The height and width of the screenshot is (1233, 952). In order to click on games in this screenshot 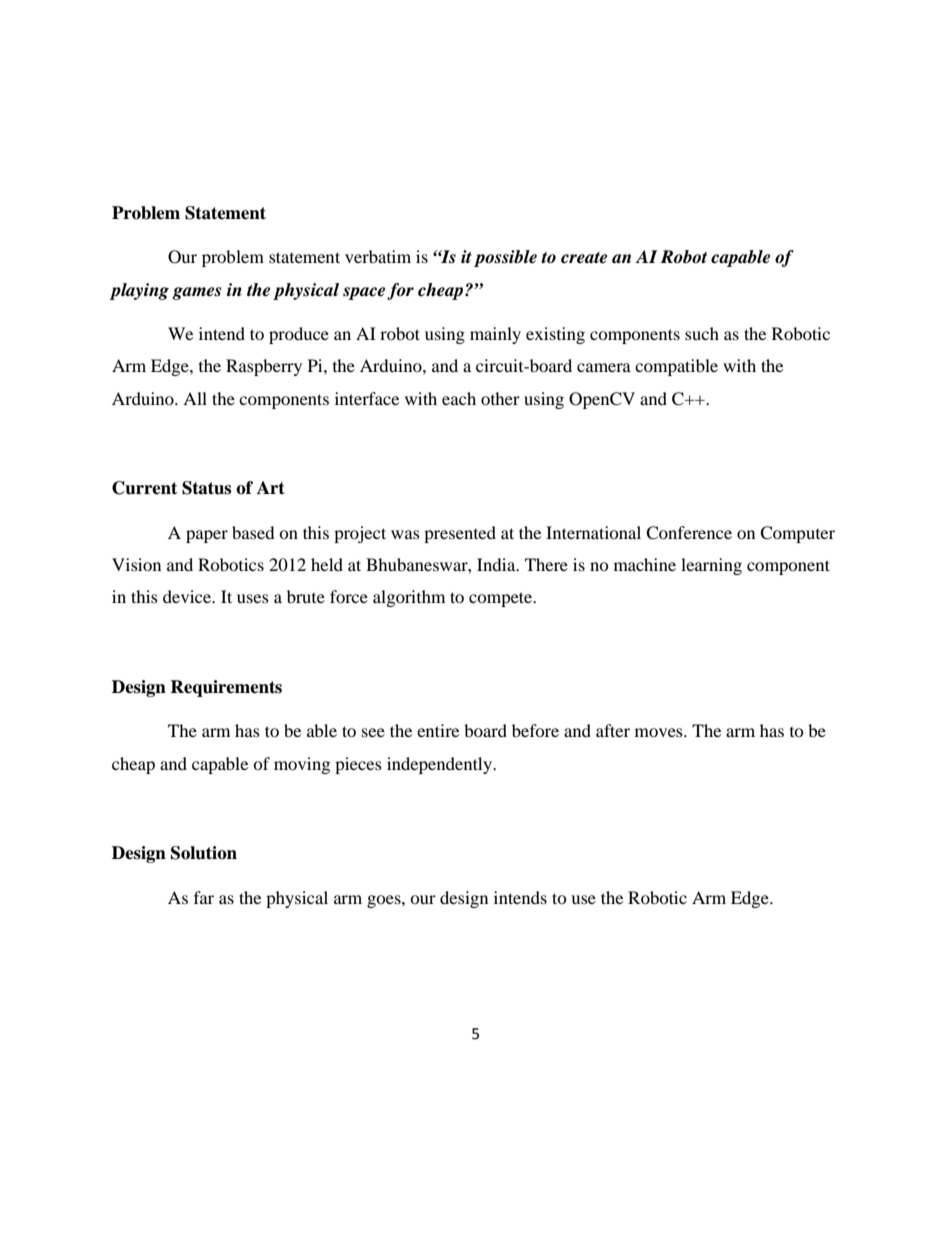, I will do `click(196, 293)`.
